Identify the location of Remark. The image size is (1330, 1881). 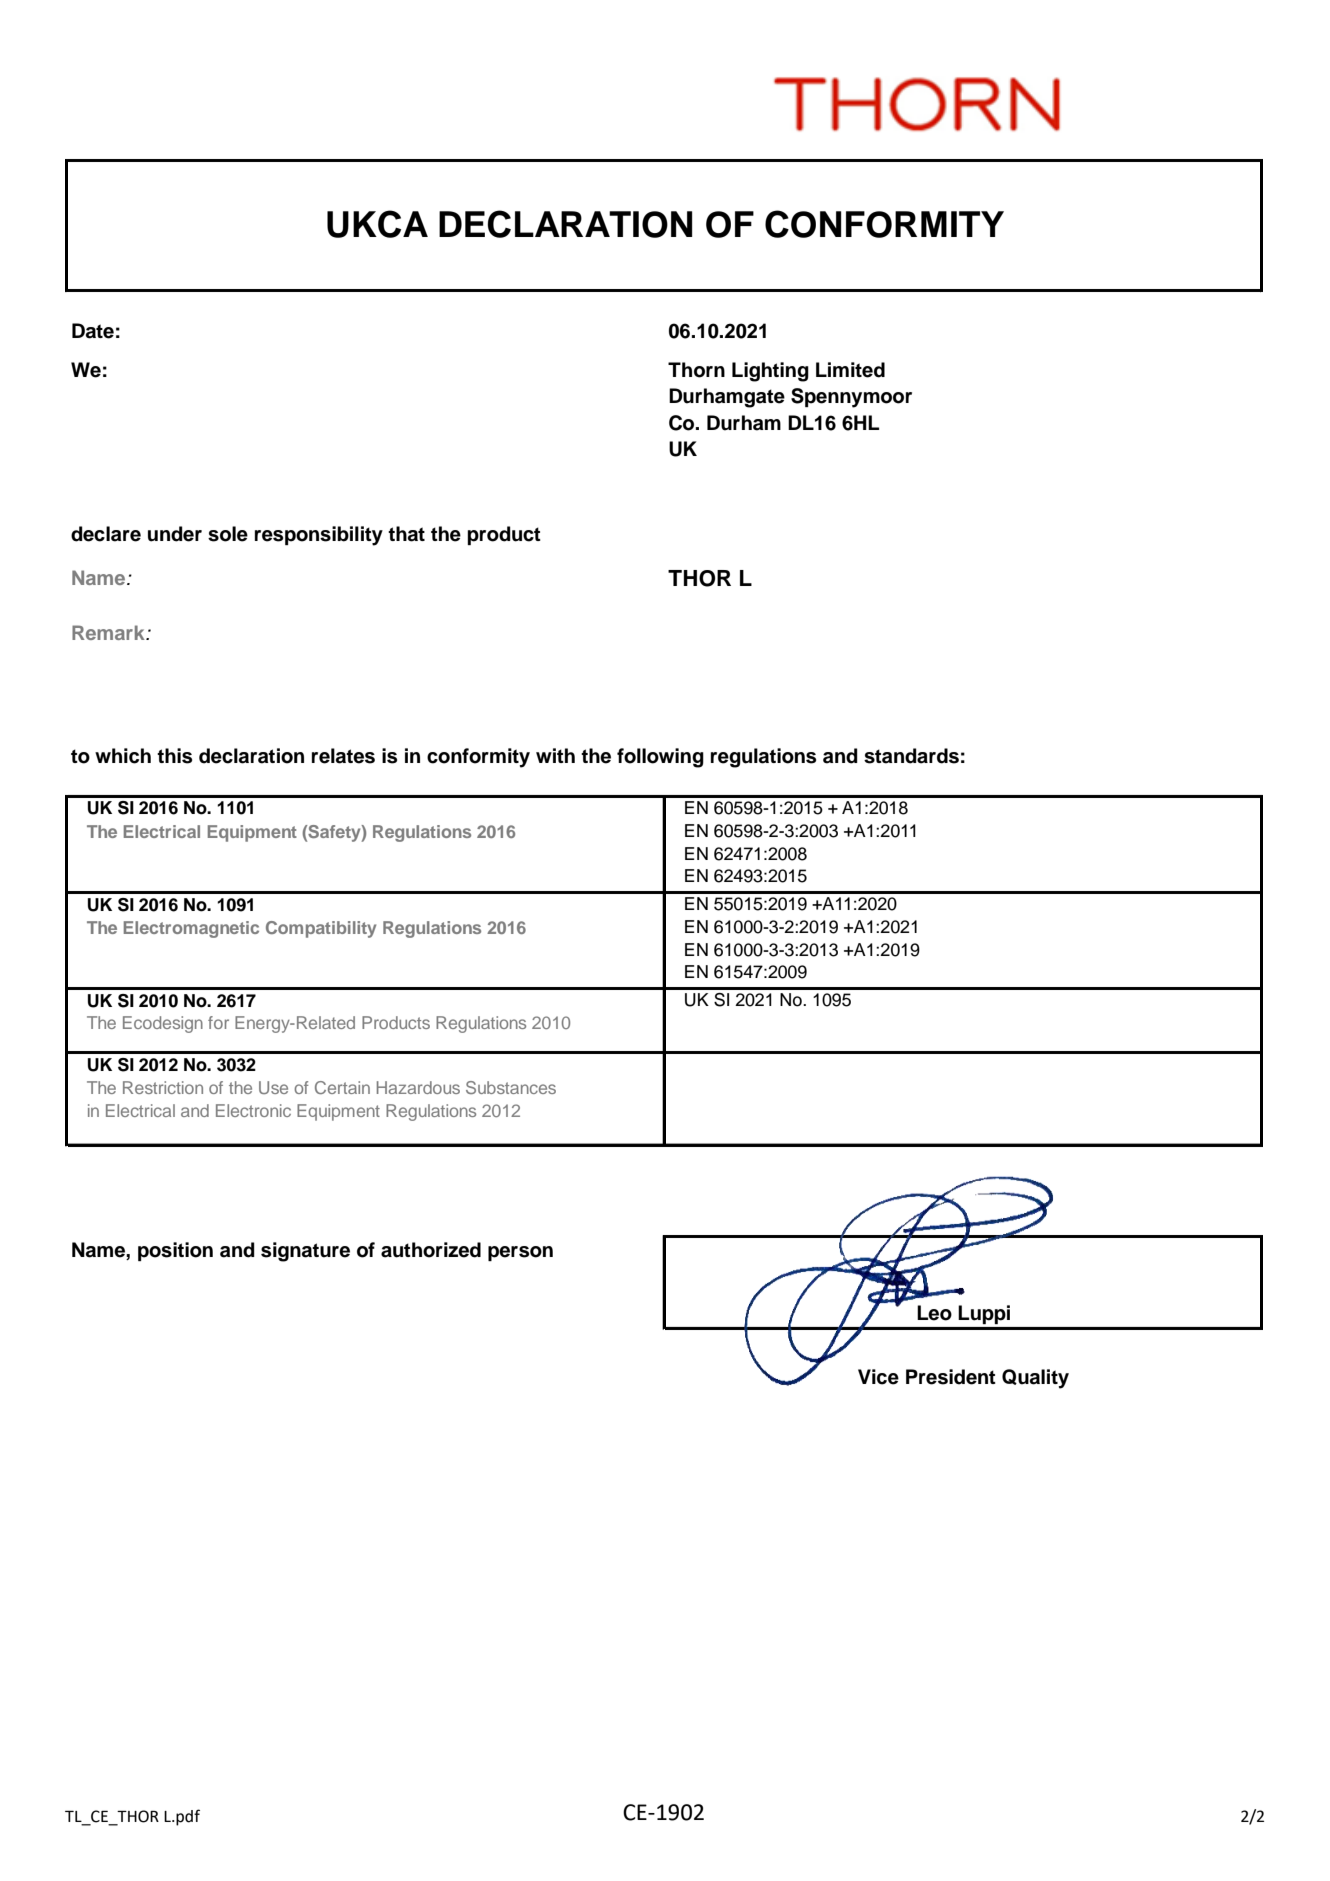
(109, 632).
